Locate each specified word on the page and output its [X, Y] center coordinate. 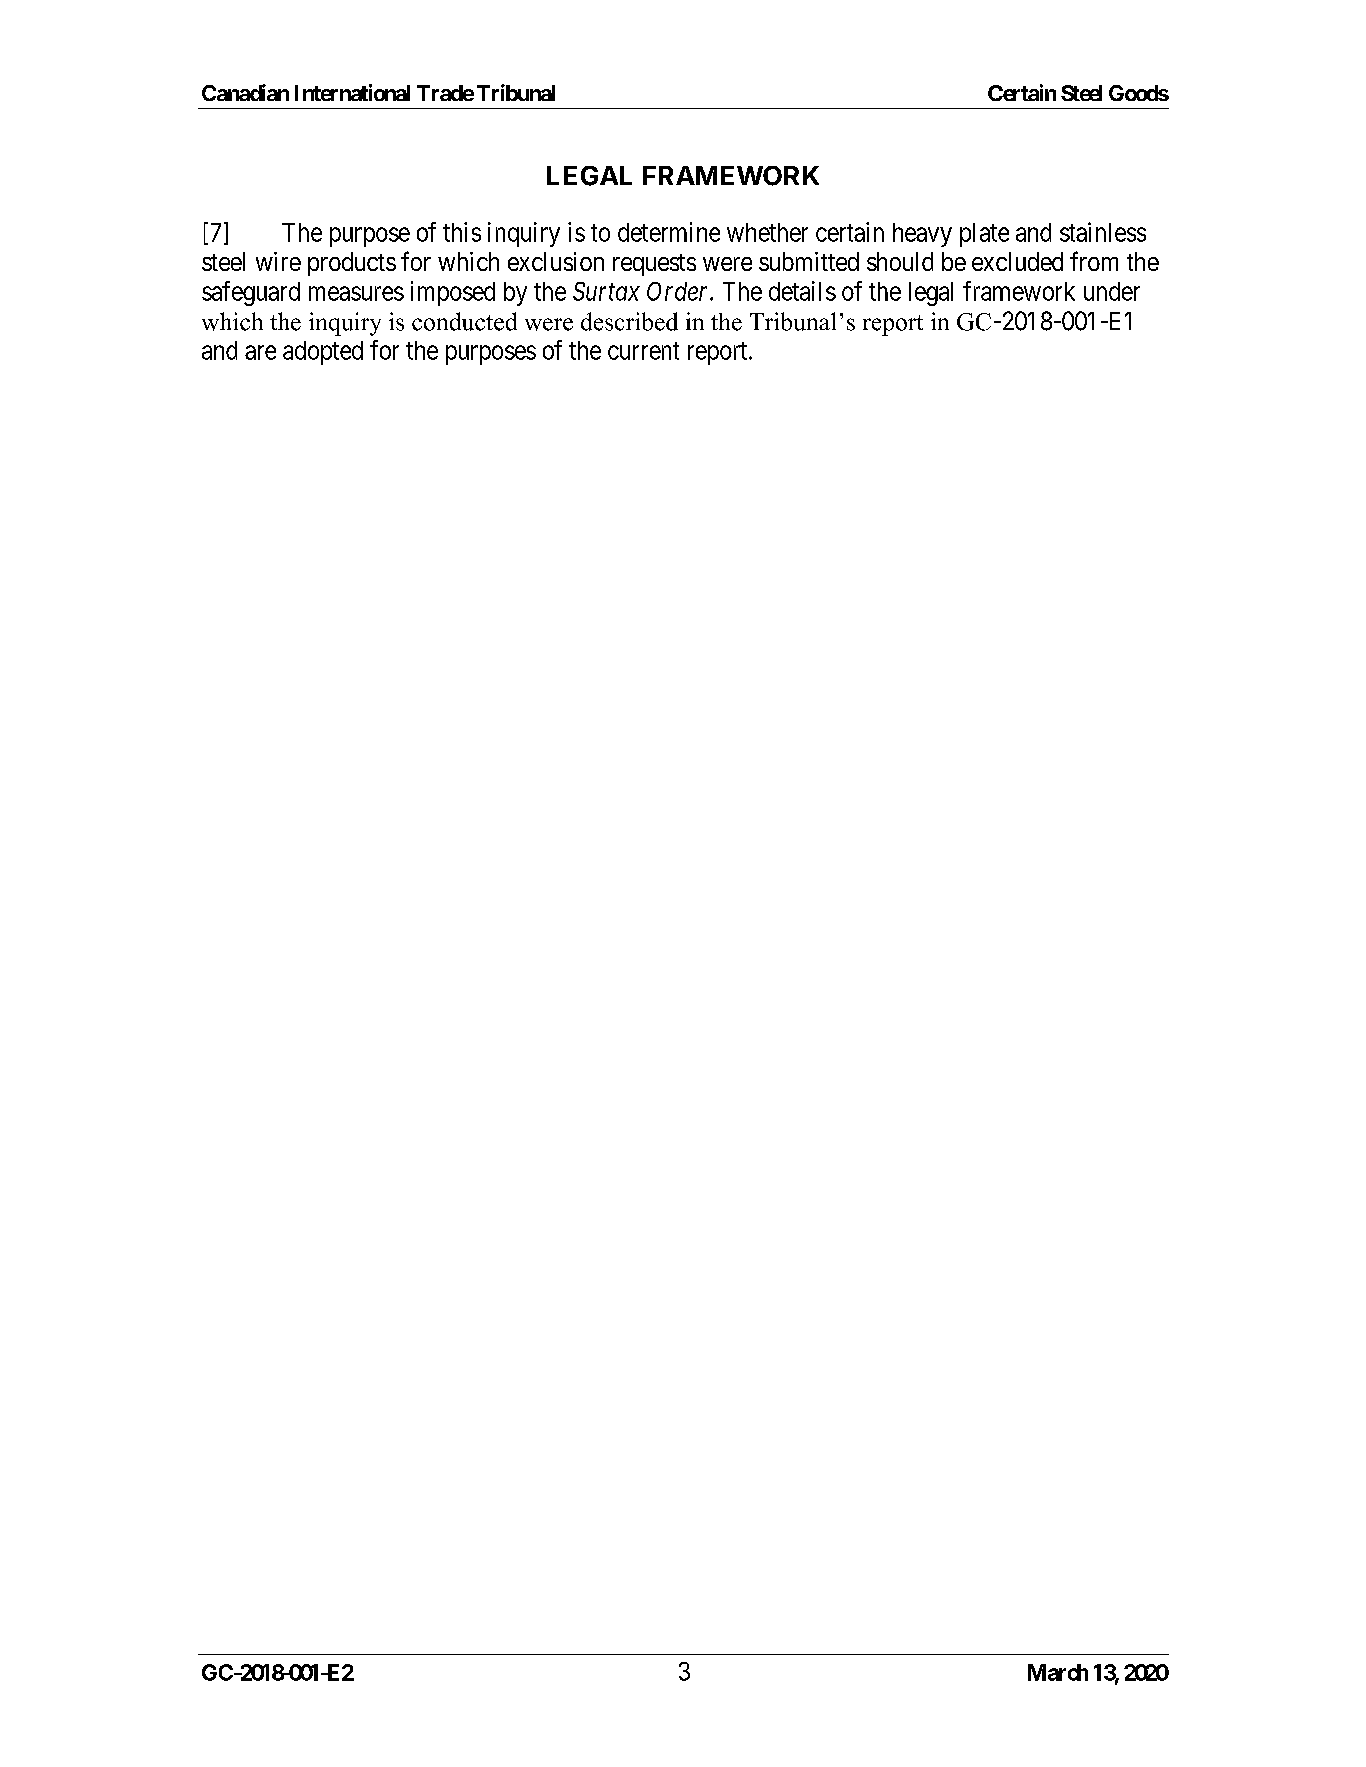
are [260, 352]
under [1112, 291]
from [1094, 261]
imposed [453, 293]
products [352, 264]
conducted [464, 321]
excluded [1017, 261]
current [643, 351]
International [352, 92]
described [629, 321]
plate [984, 235]
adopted [323, 353]
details [802, 291]
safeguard [251, 293]
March [1058, 1672]
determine [669, 232]
